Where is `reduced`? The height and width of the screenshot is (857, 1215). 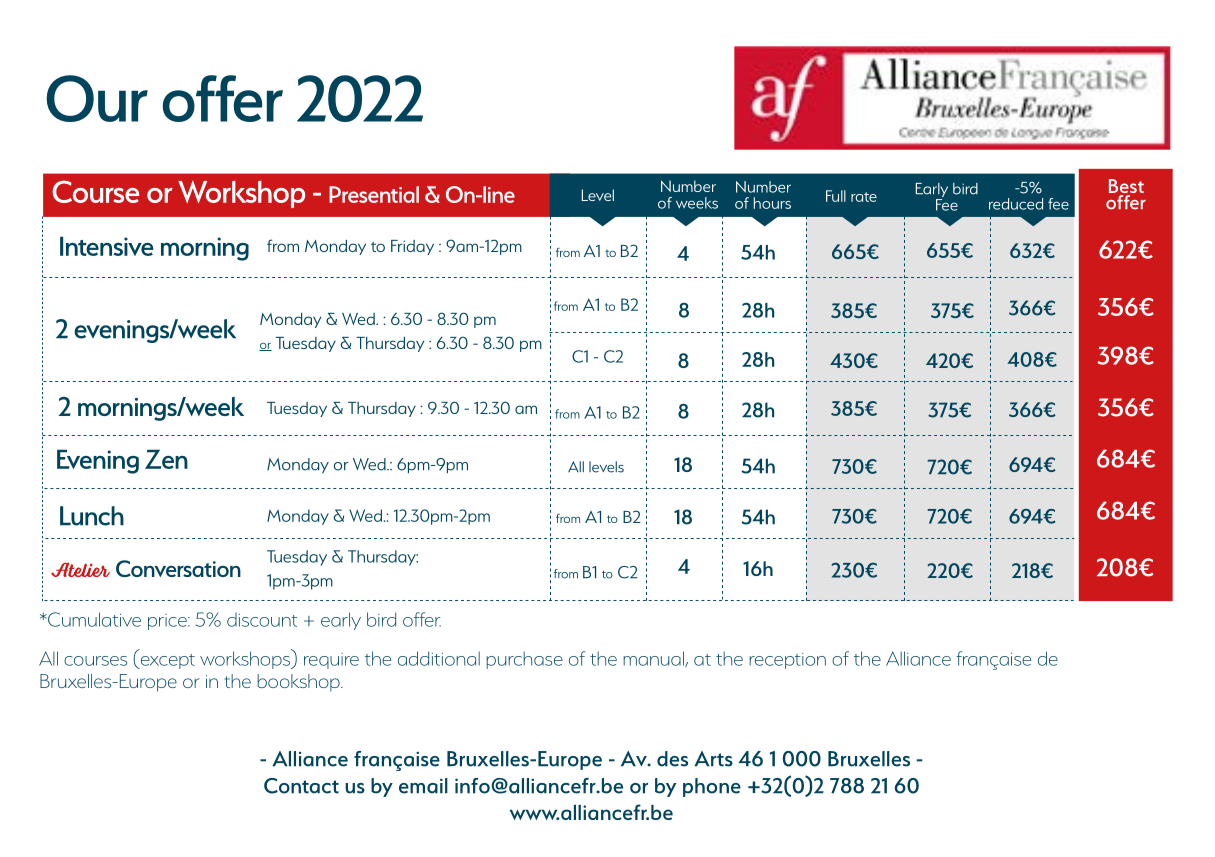
reduced is located at coordinates (1016, 204).
